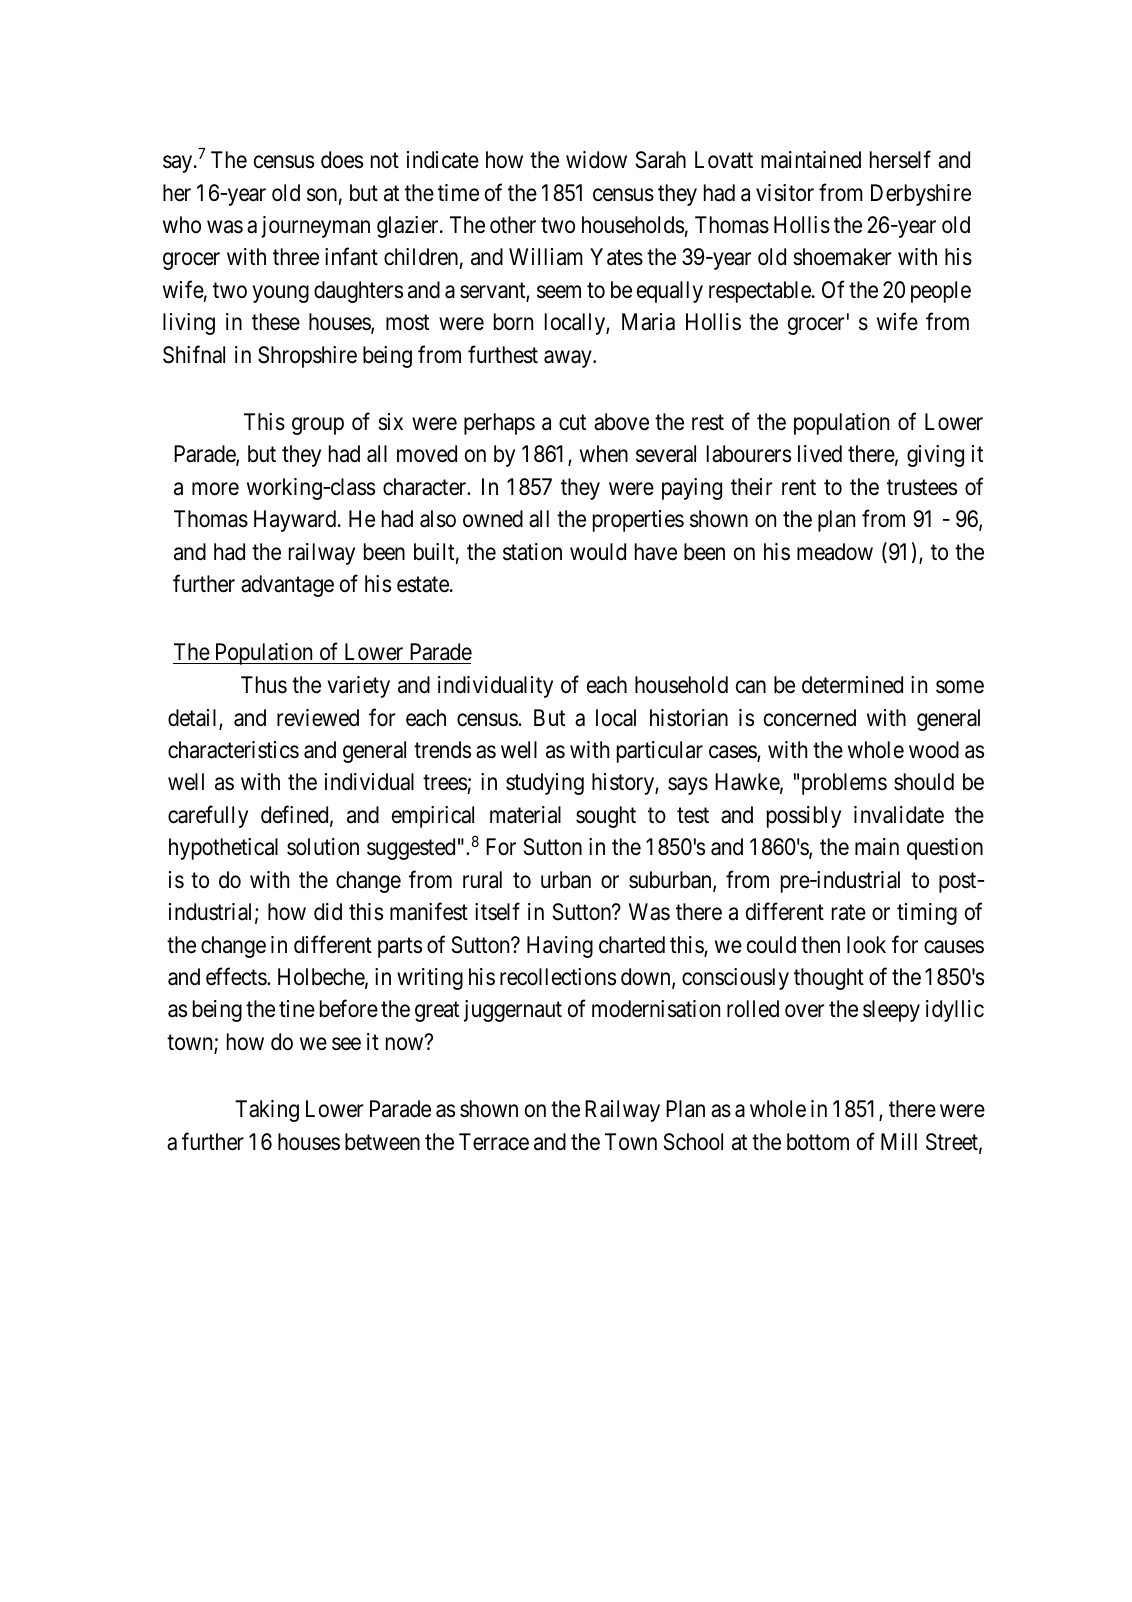 Image resolution: width=1132 pixels, height=1602 pixels. Describe the element at coordinates (596, 159) in the screenshot. I see `widow` at that location.
